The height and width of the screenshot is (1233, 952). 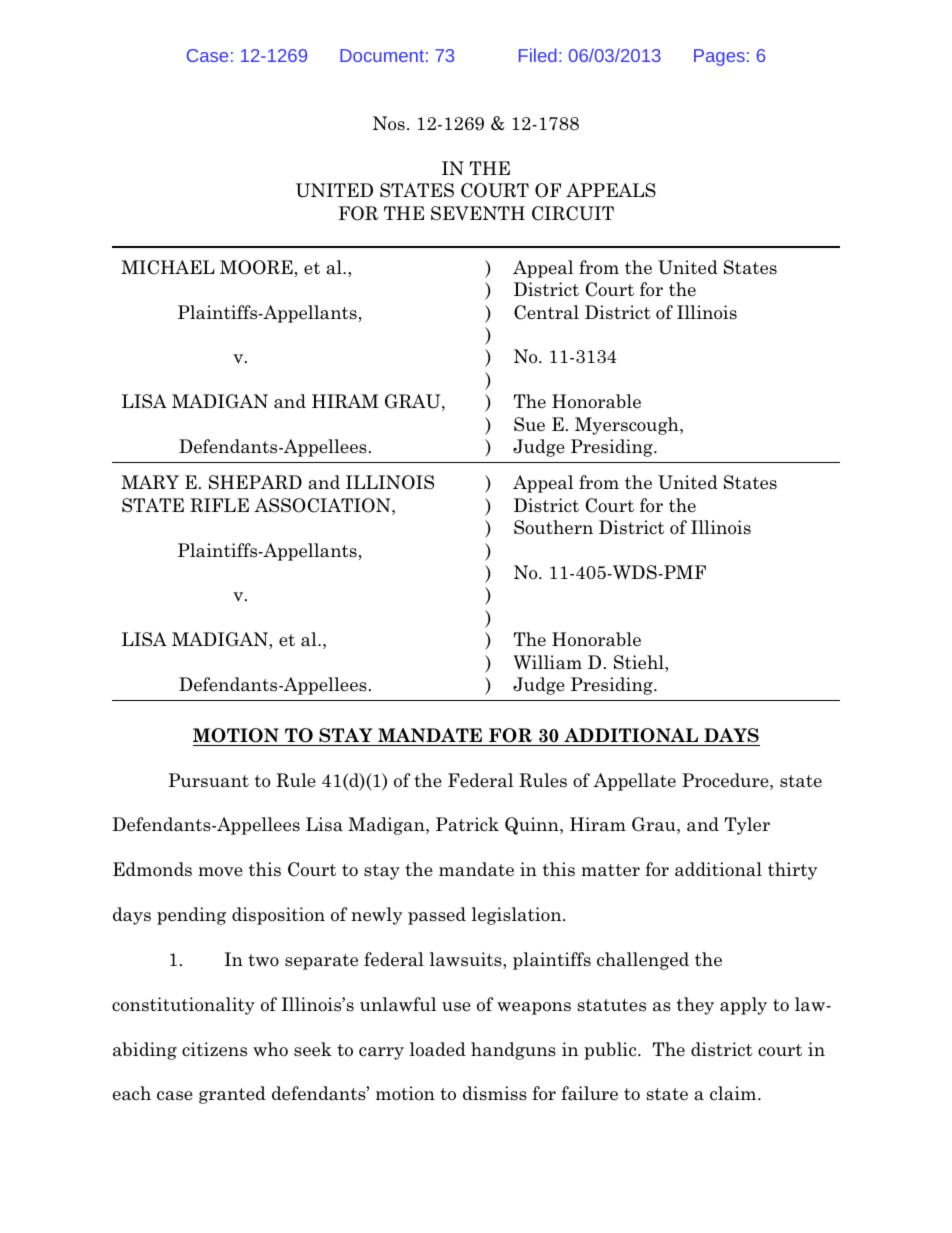 What do you see at coordinates (208, 780) in the screenshot?
I see `Pursuant` at bounding box center [208, 780].
